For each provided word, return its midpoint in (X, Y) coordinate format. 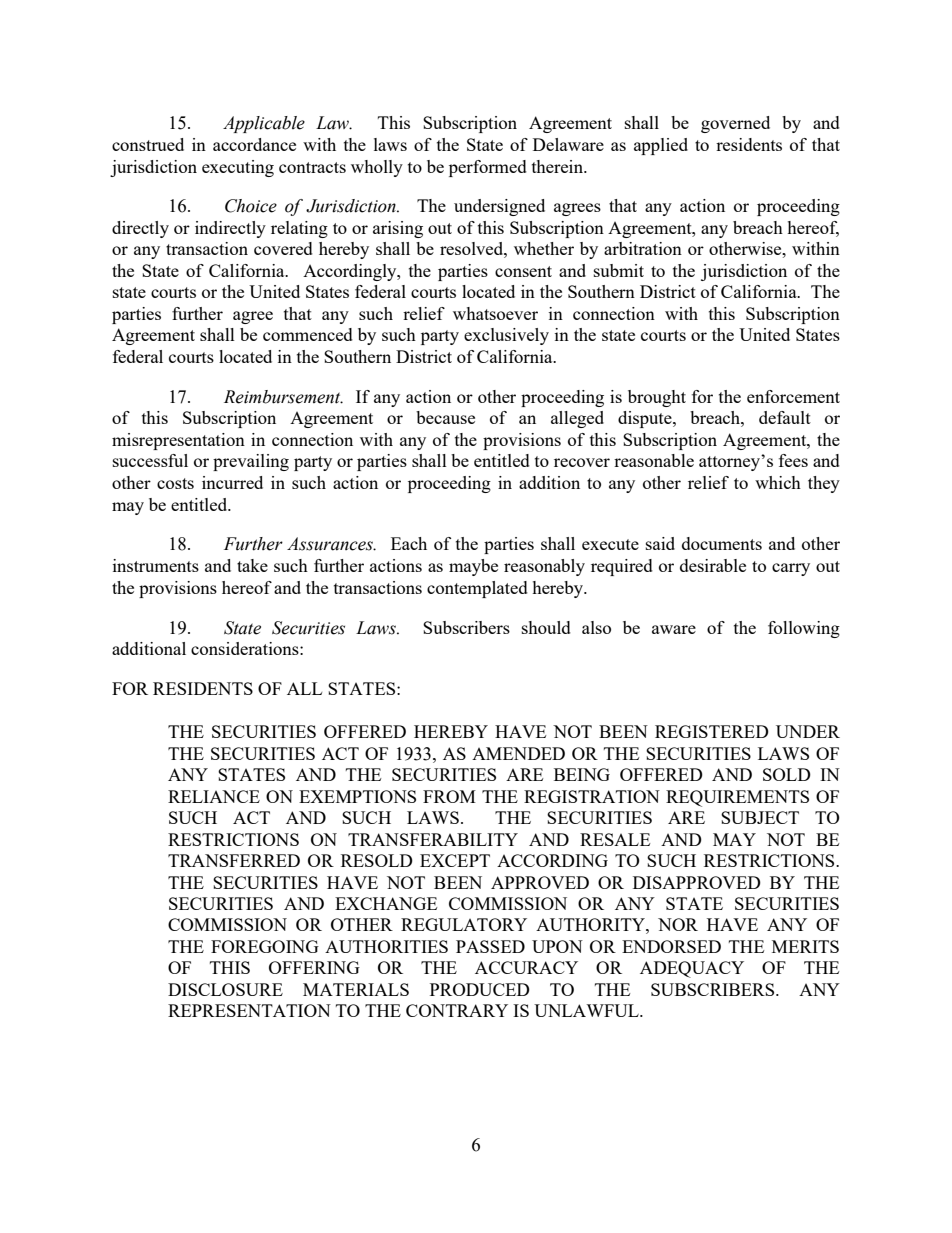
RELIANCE (214, 796)
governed (735, 124)
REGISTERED (712, 731)
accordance (254, 144)
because (445, 417)
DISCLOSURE (225, 989)
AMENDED (518, 753)
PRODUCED (480, 989)
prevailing (251, 462)
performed (488, 168)
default (785, 417)
